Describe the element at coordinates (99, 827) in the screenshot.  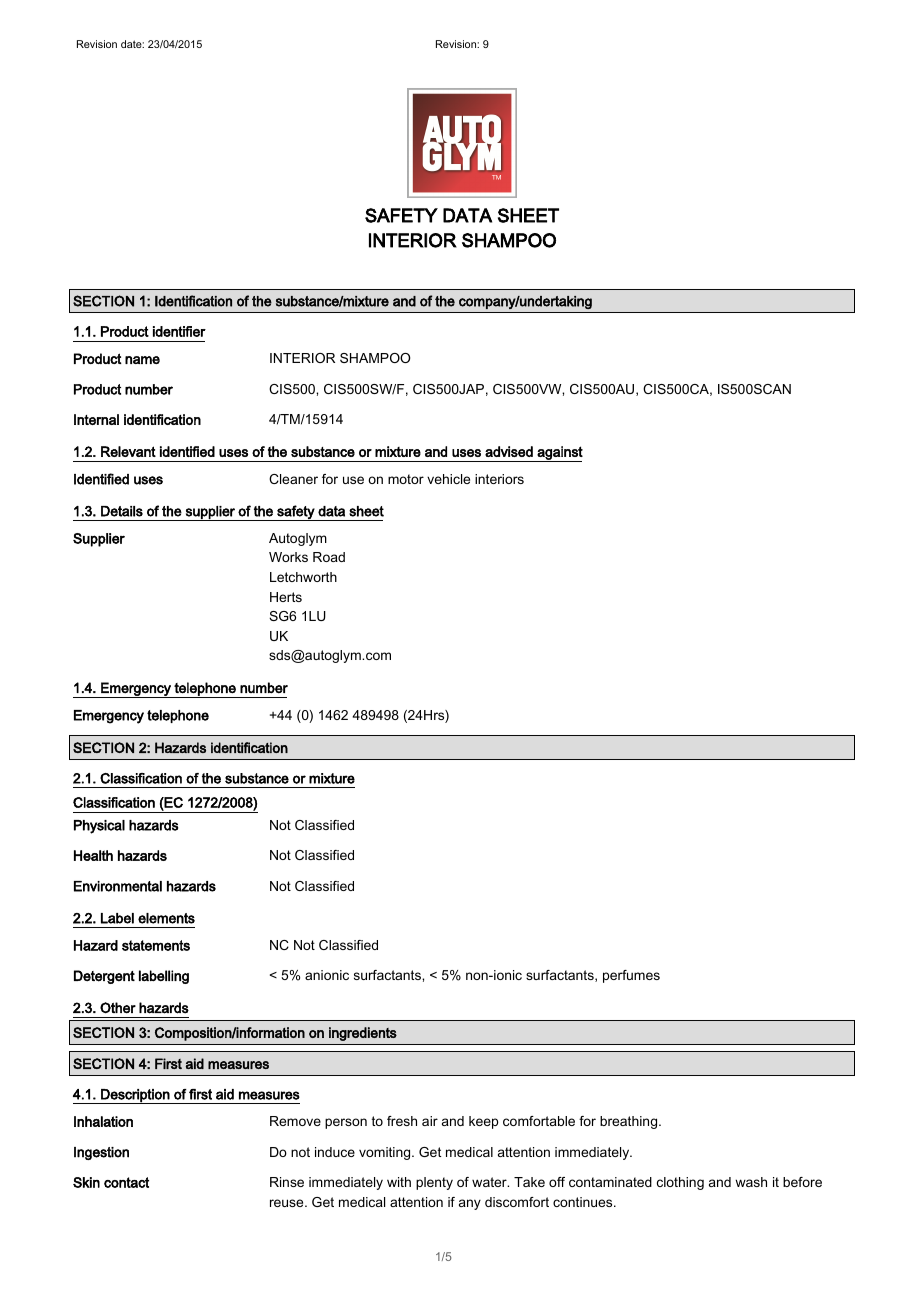
I see `Physical` at that location.
